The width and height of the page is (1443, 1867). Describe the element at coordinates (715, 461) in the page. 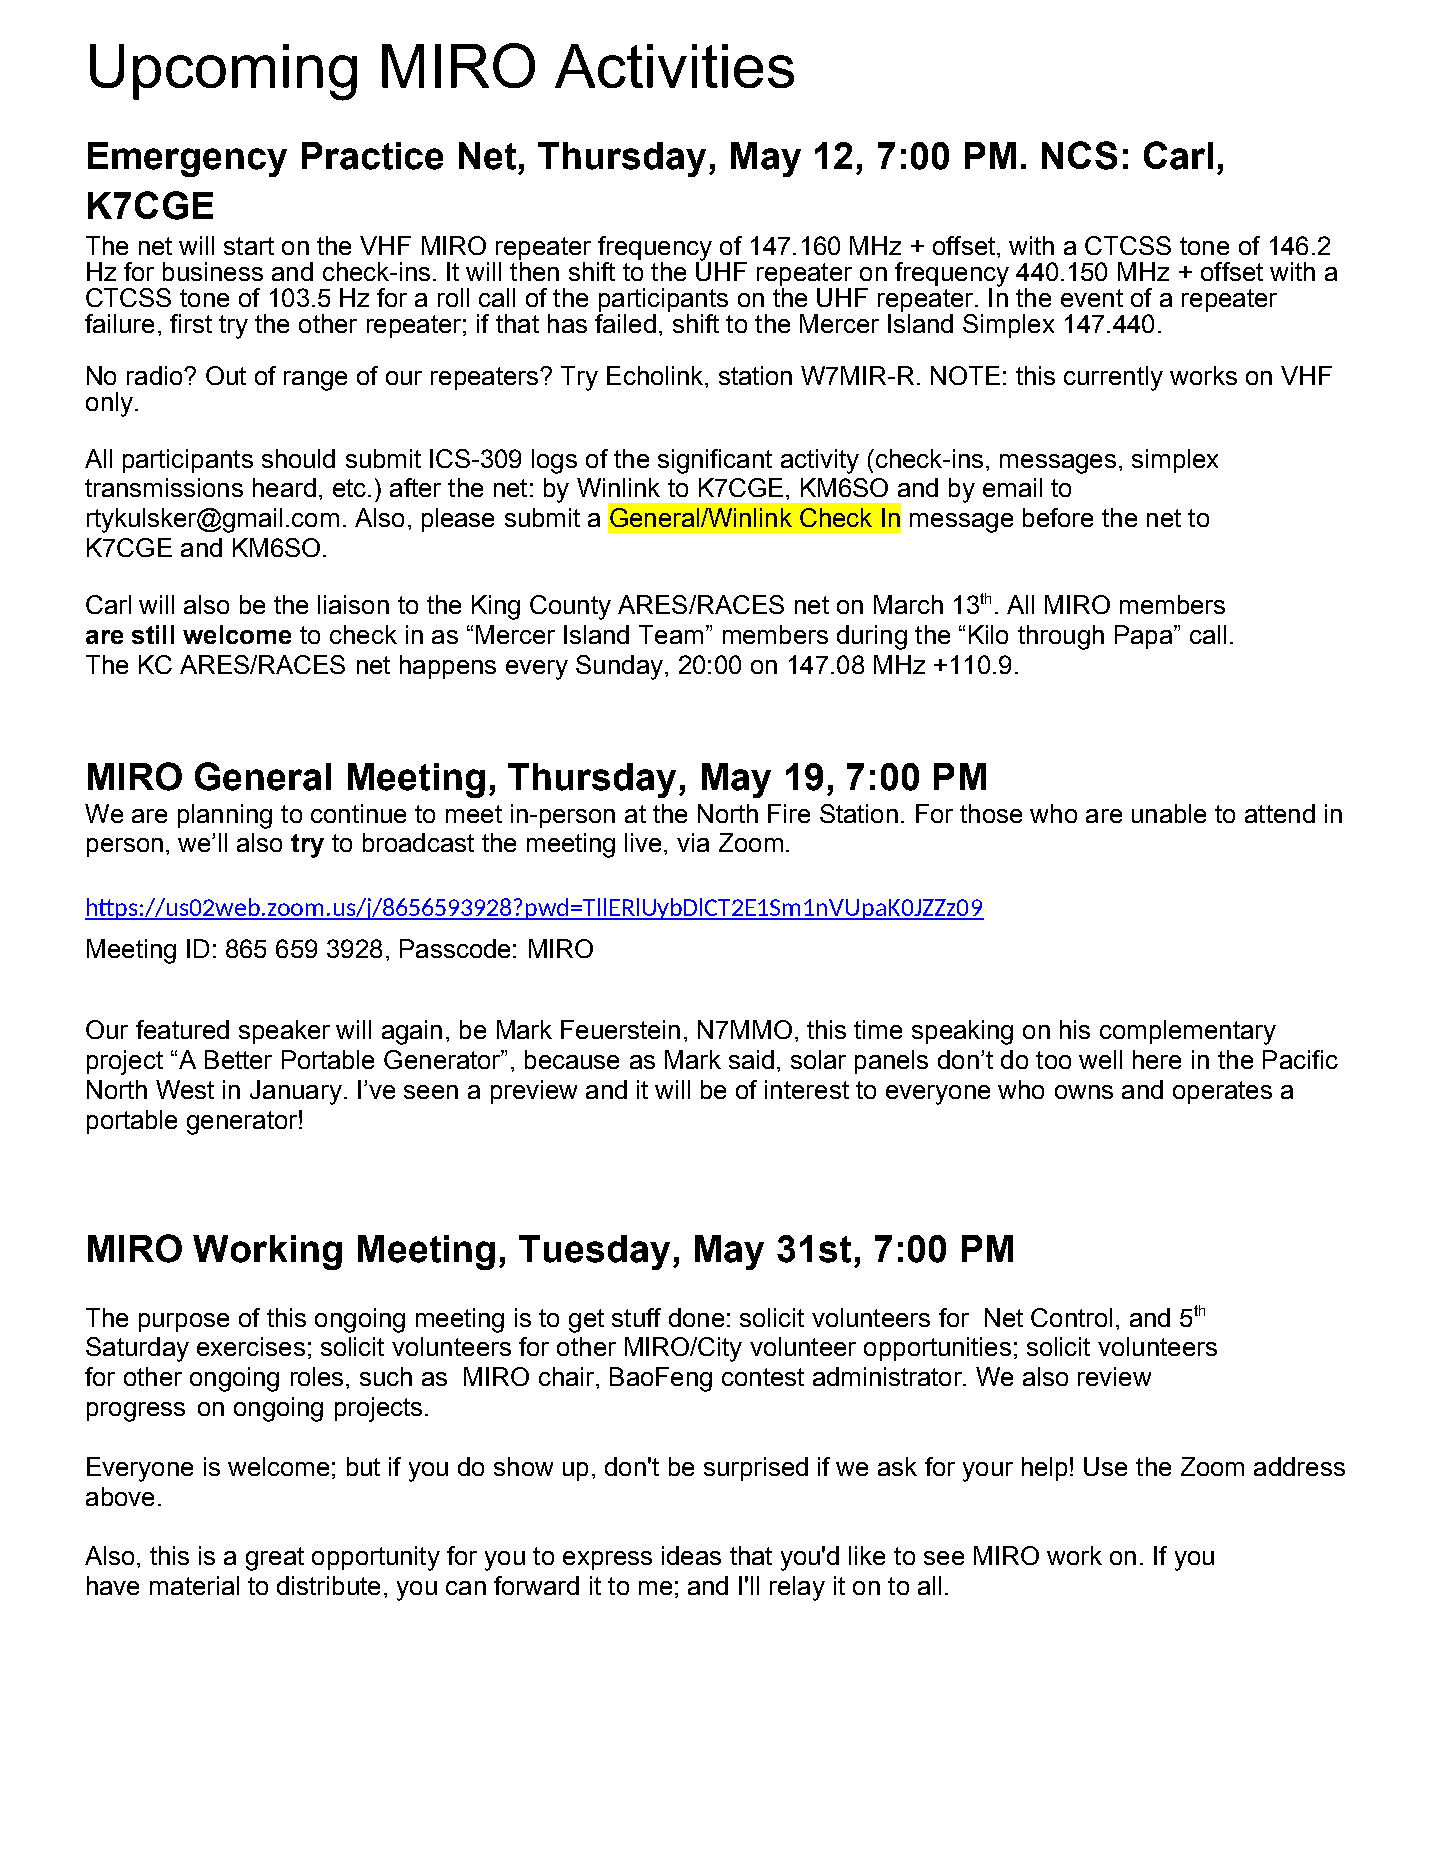

I see `significant` at that location.
